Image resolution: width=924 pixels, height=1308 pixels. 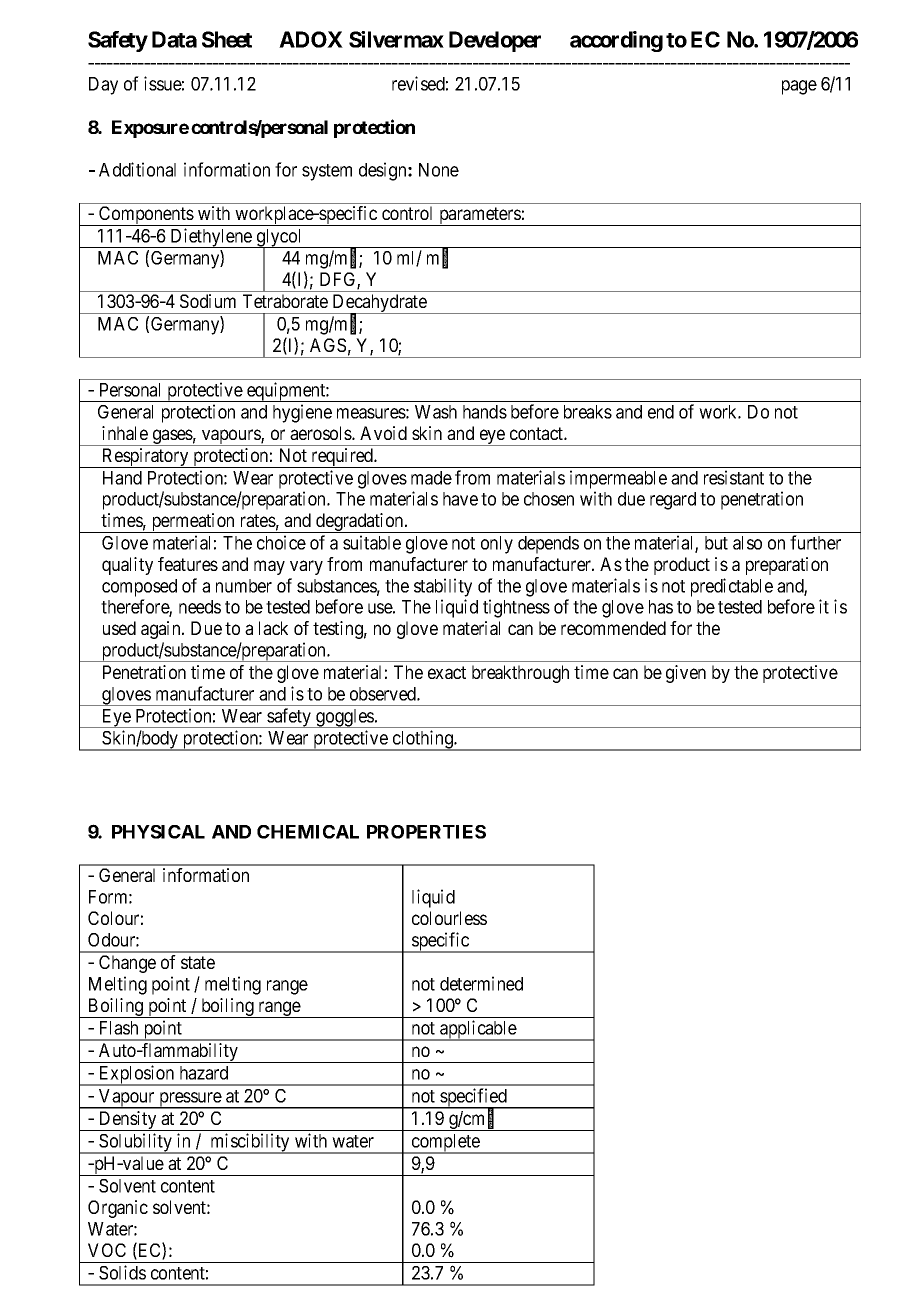 What do you see at coordinates (174, 39) in the image?
I see `Data` at bounding box center [174, 39].
